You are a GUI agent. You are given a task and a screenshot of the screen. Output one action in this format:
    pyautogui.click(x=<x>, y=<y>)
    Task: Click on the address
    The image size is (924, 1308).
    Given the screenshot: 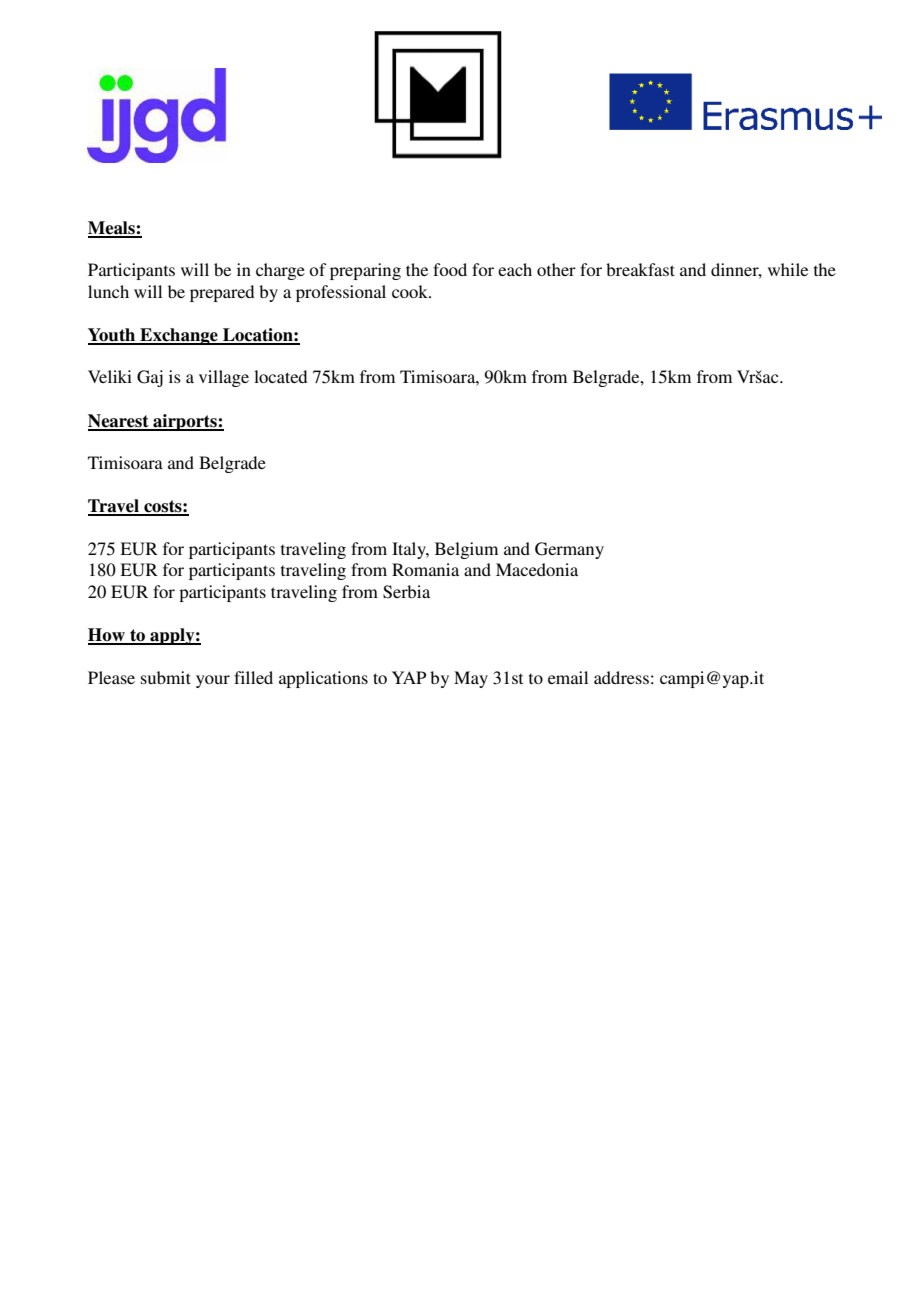 What is the action you would take?
    pyautogui.click(x=621, y=677)
